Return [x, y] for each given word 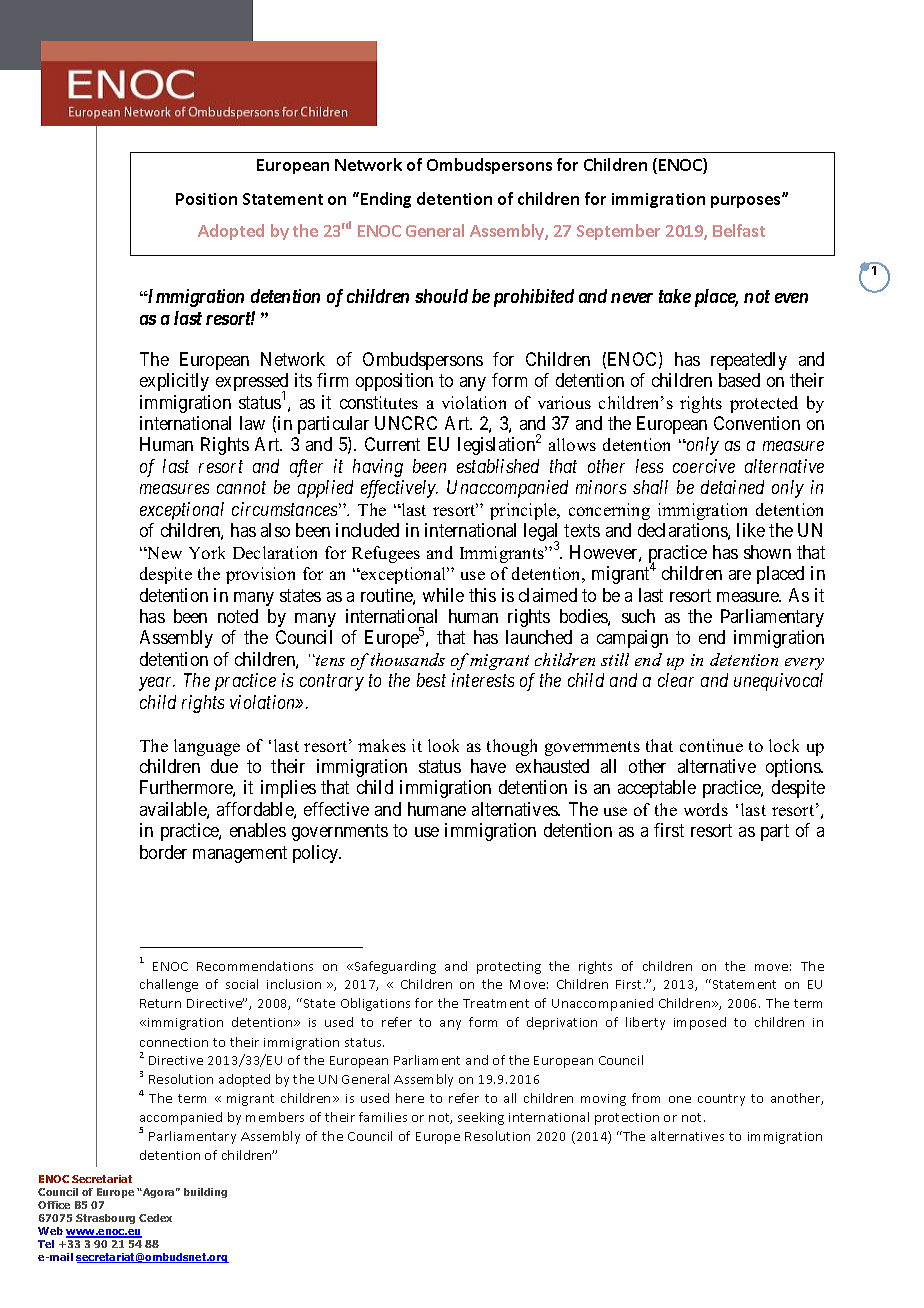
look [443, 745]
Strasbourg [105, 1219]
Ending [386, 200]
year [157, 684]
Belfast [739, 230]
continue [711, 745]
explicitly [174, 382]
